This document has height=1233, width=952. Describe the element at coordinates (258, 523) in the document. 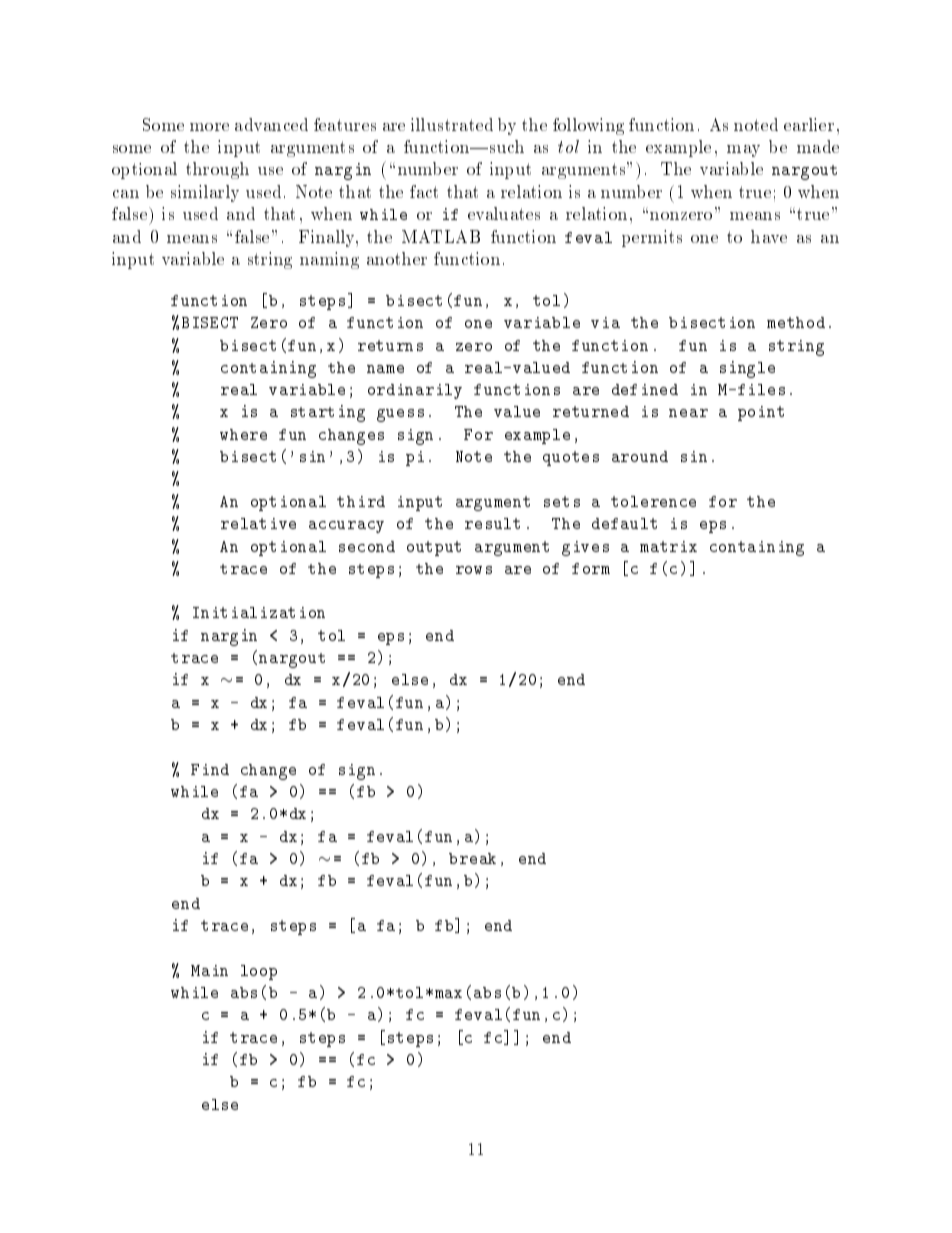

I see `relative` at that location.
